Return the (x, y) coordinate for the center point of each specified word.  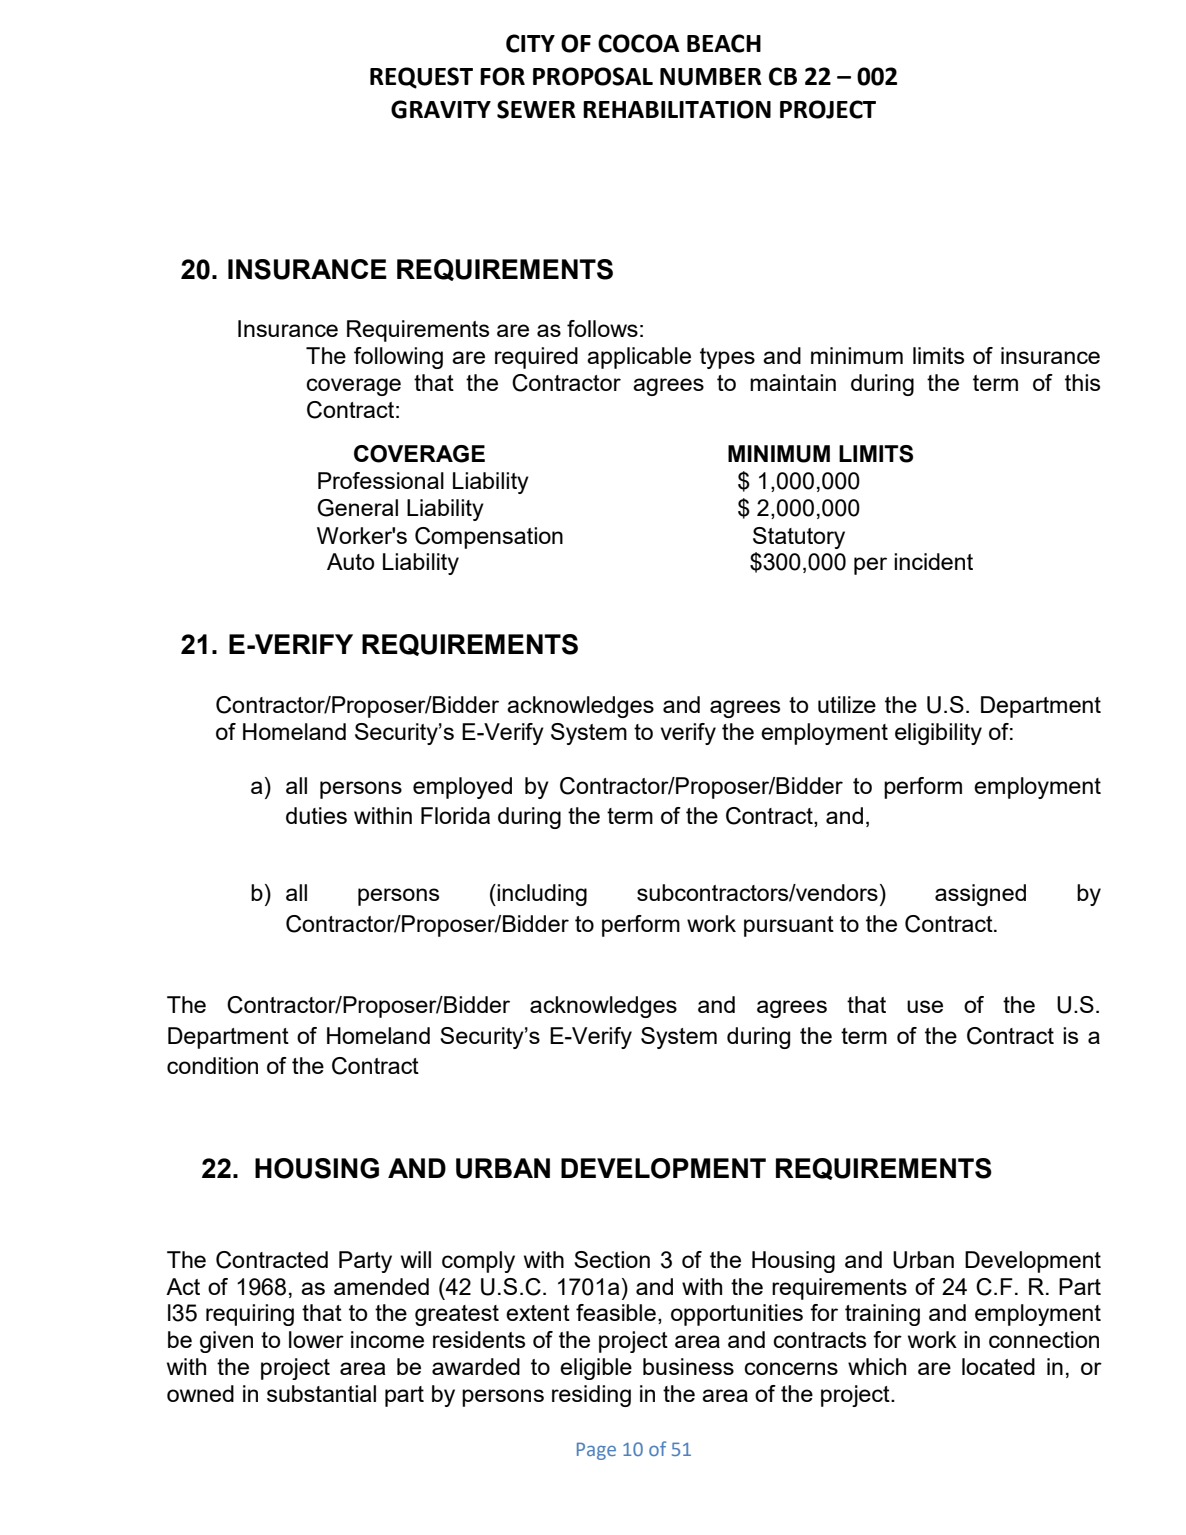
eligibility (938, 734)
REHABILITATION (677, 109)
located (998, 1366)
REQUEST (421, 78)
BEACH (724, 43)
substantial (321, 1393)
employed (462, 788)
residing (591, 1396)
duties (316, 815)
